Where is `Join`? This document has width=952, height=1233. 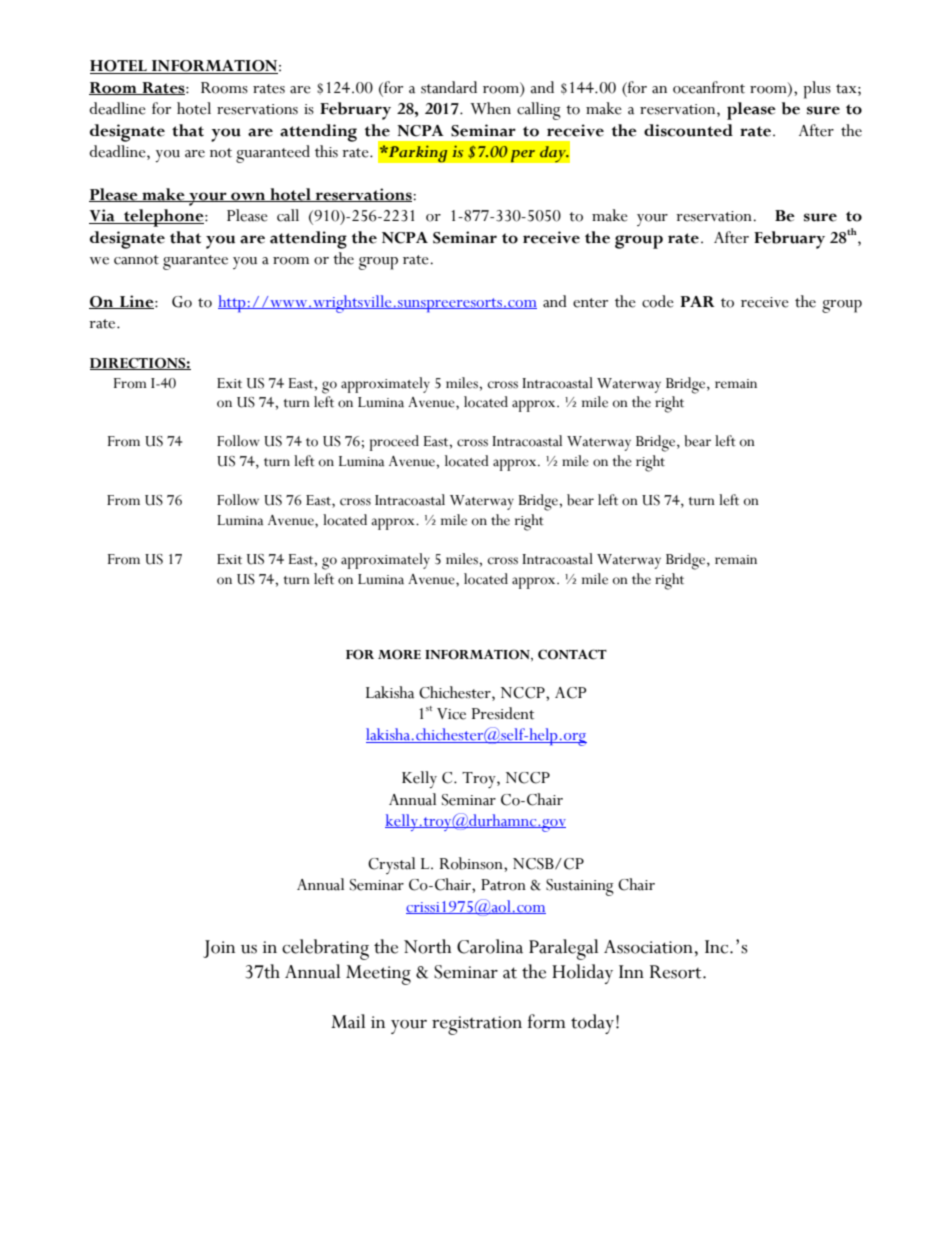 Join is located at coordinates (219, 949).
